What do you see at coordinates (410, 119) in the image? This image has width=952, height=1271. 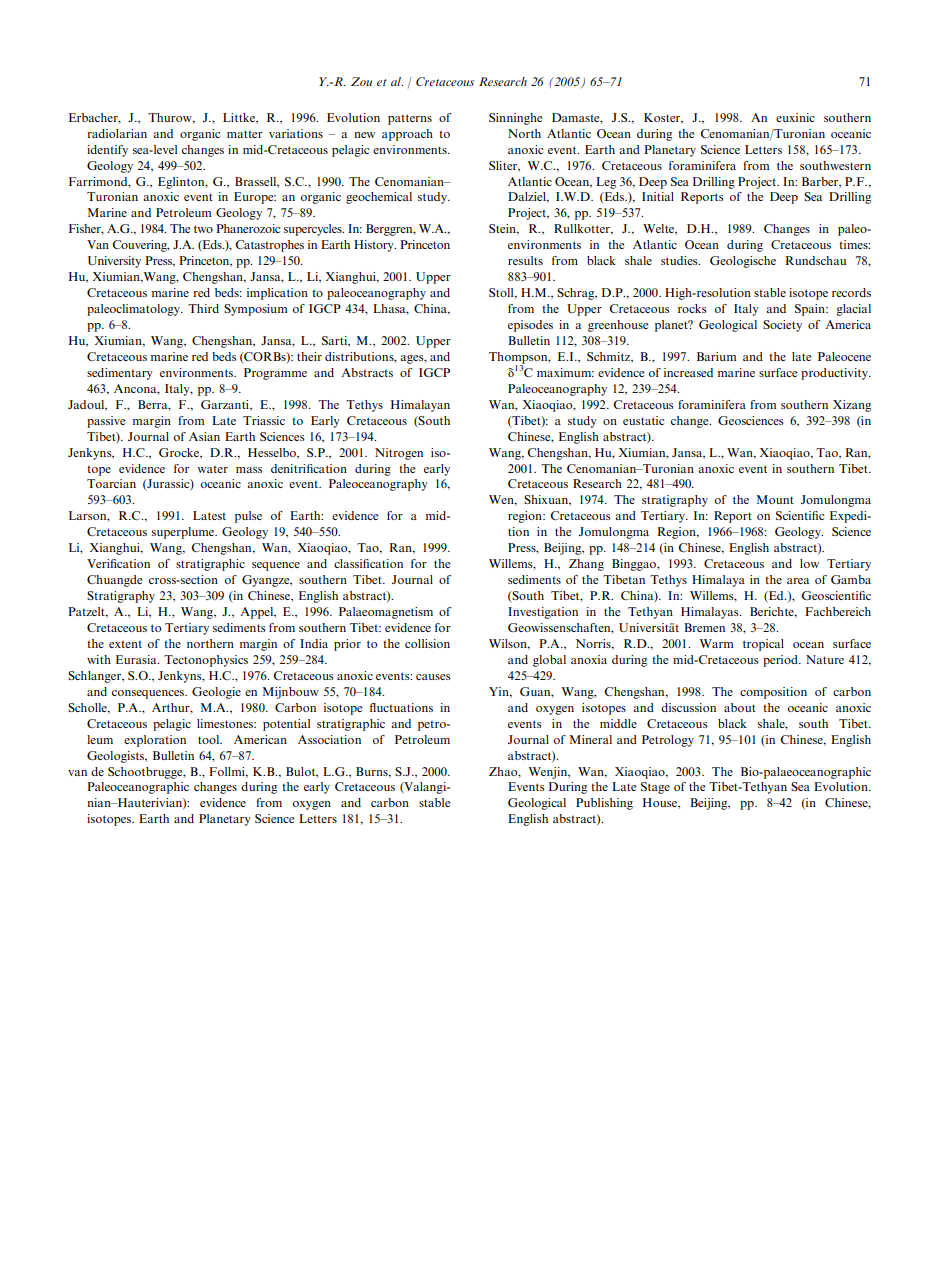 I see `patterns` at bounding box center [410, 119].
